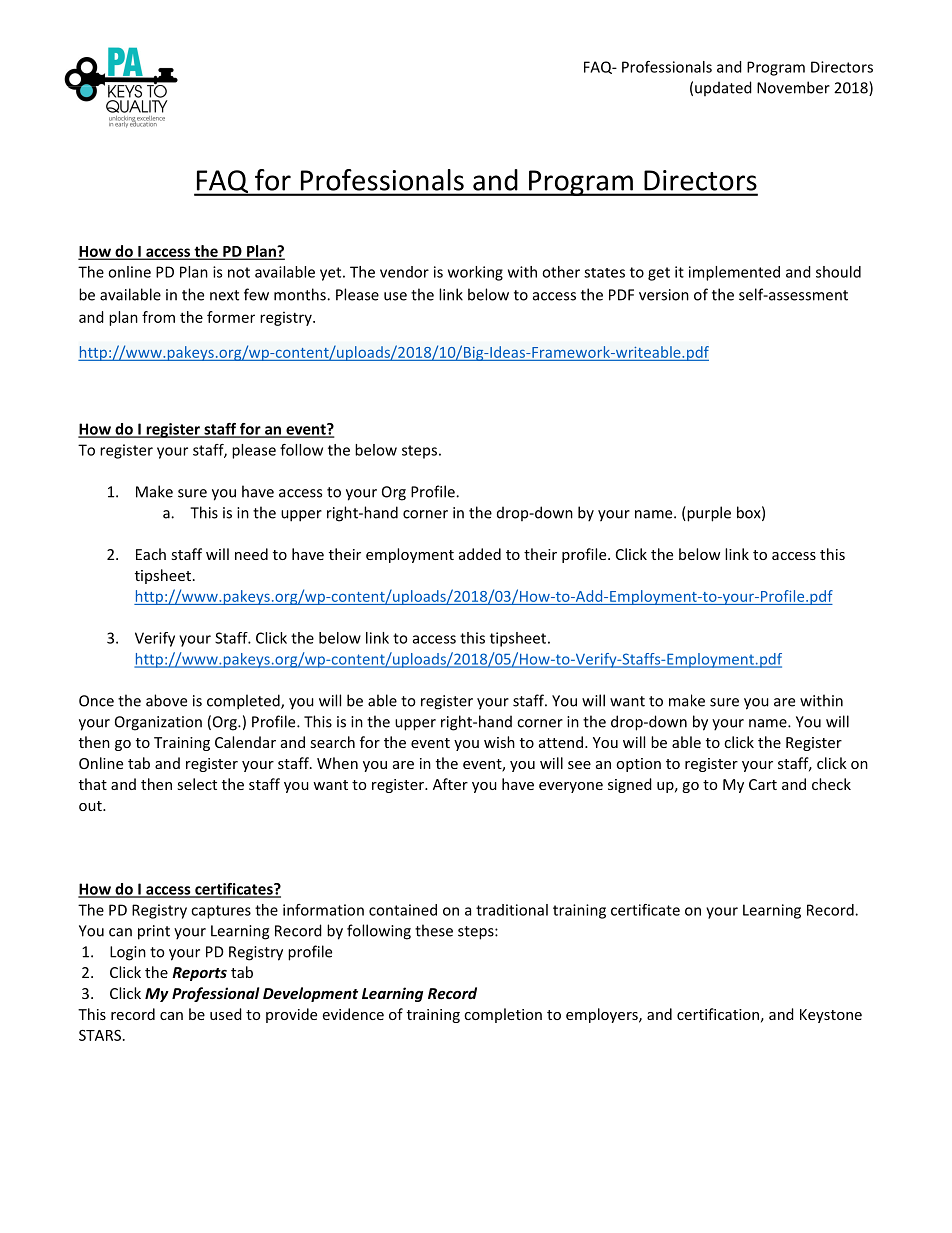  Describe the element at coordinates (151, 554) in the screenshot. I see `Each` at that location.
